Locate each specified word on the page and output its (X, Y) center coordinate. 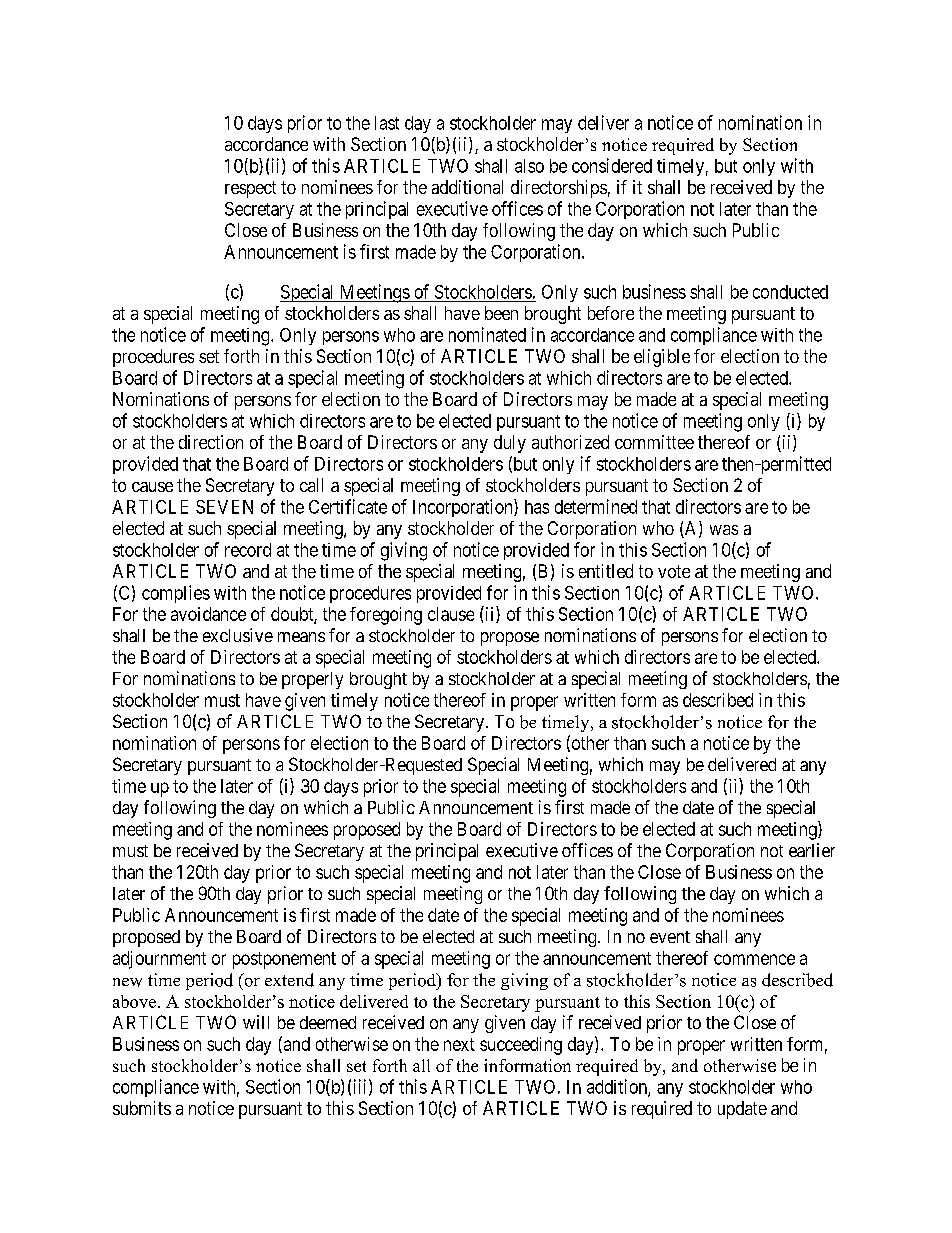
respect (250, 189)
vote (674, 571)
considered (612, 165)
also (529, 166)
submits (142, 1108)
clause (451, 614)
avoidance (208, 614)
